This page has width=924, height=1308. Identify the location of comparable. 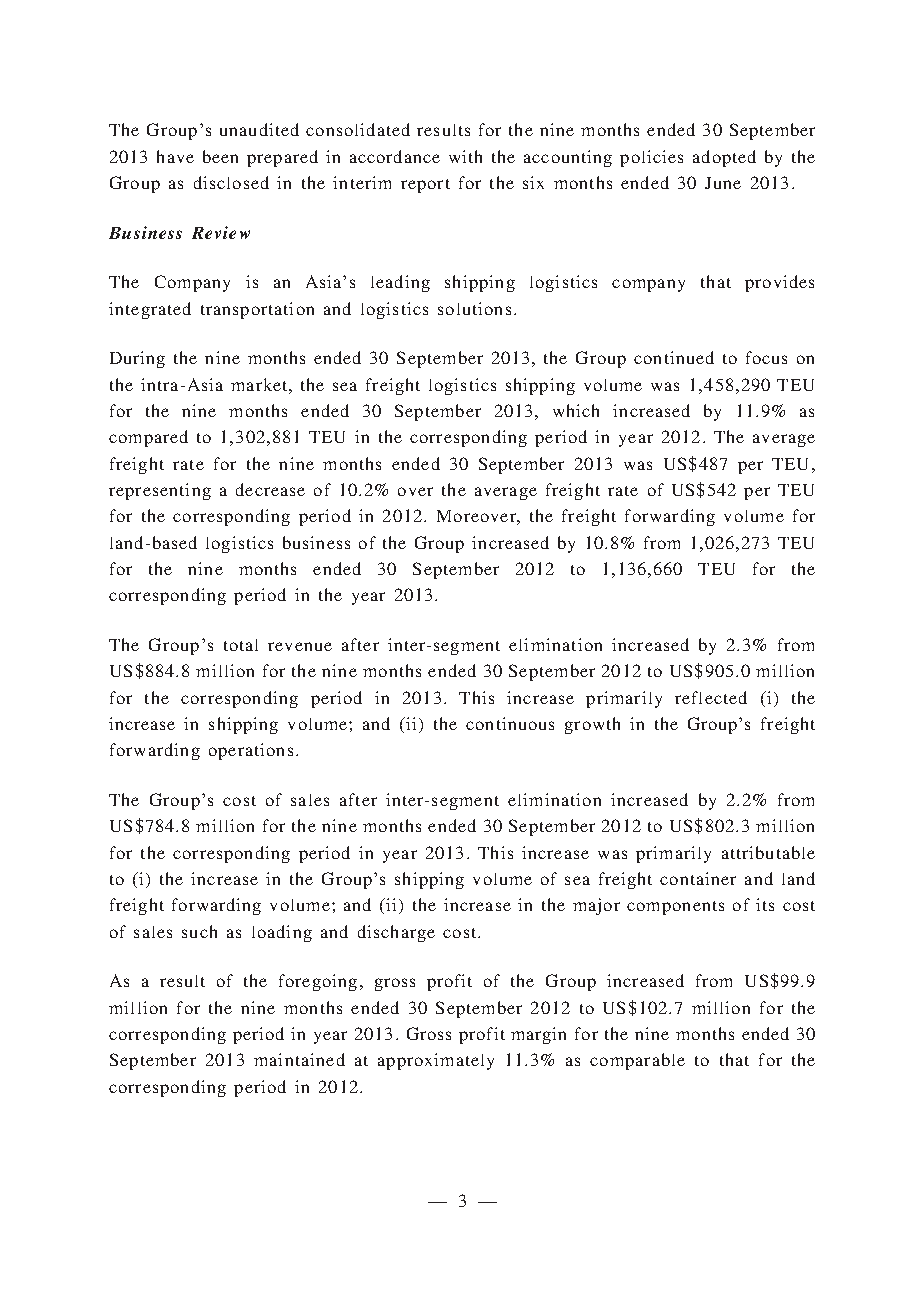
(637, 1061).
